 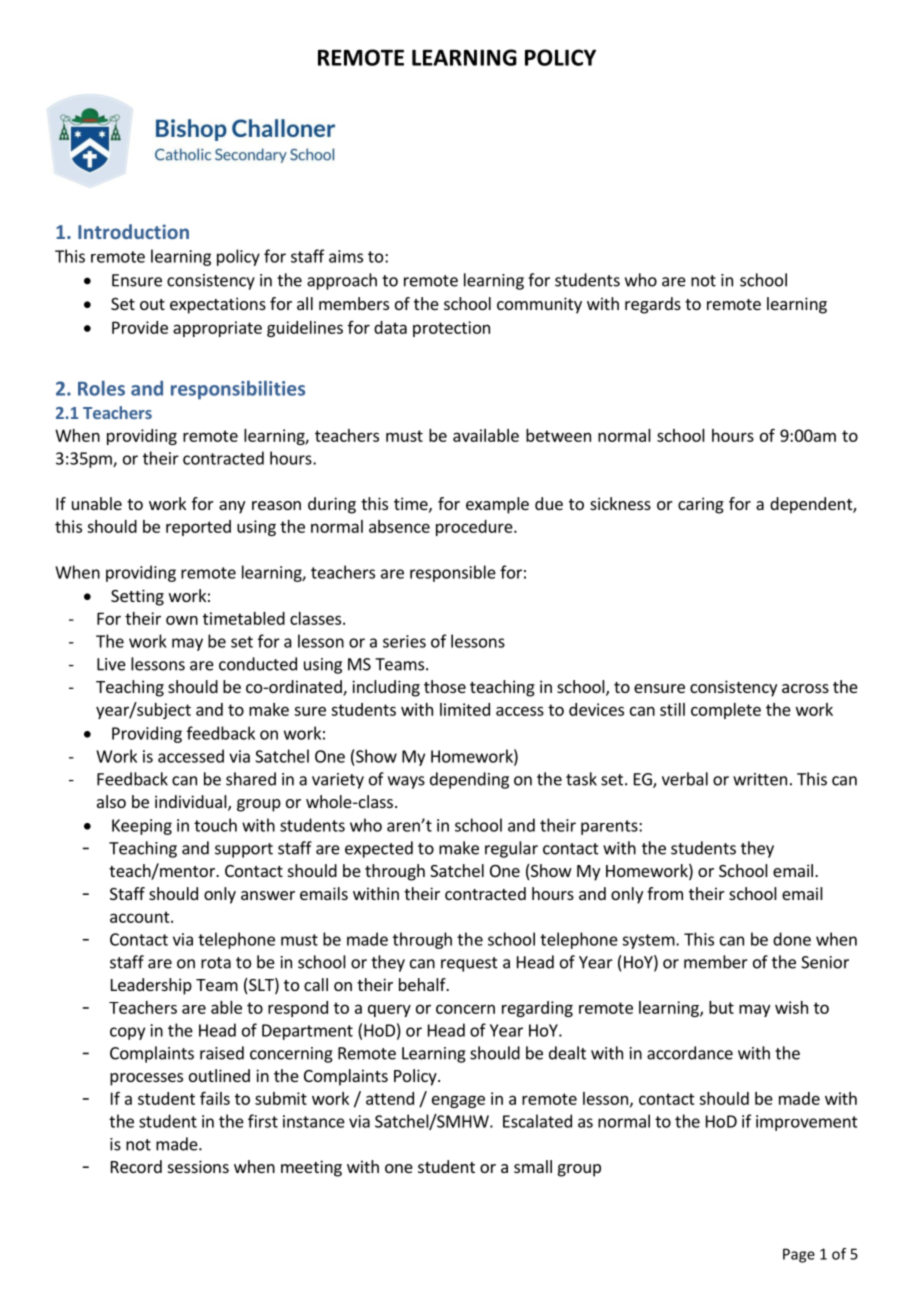 What do you see at coordinates (198, 1166) in the page?
I see `sessions` at bounding box center [198, 1166].
